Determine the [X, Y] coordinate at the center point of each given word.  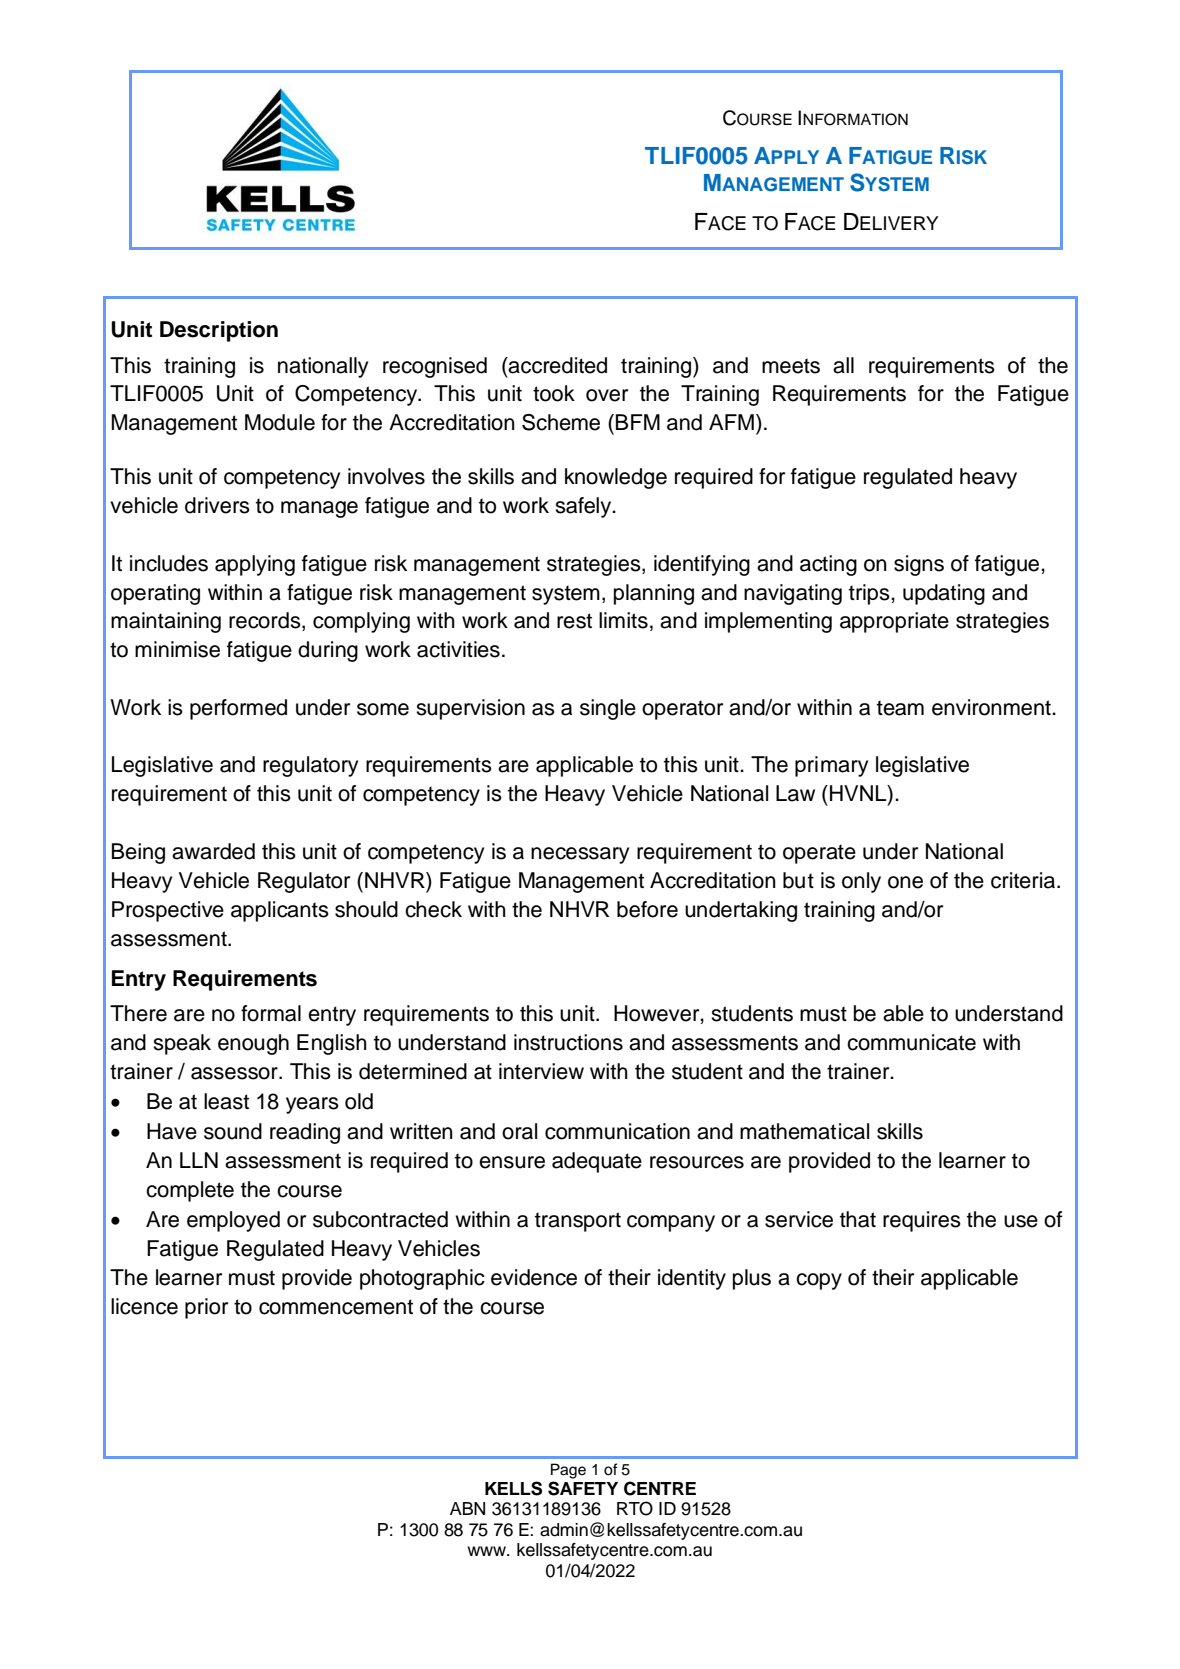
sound [233, 1131]
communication [617, 1131]
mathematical [804, 1131]
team [900, 708]
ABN [467, 1508]
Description [219, 331]
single [608, 709]
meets [791, 366]
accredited [556, 365]
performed [238, 709]
